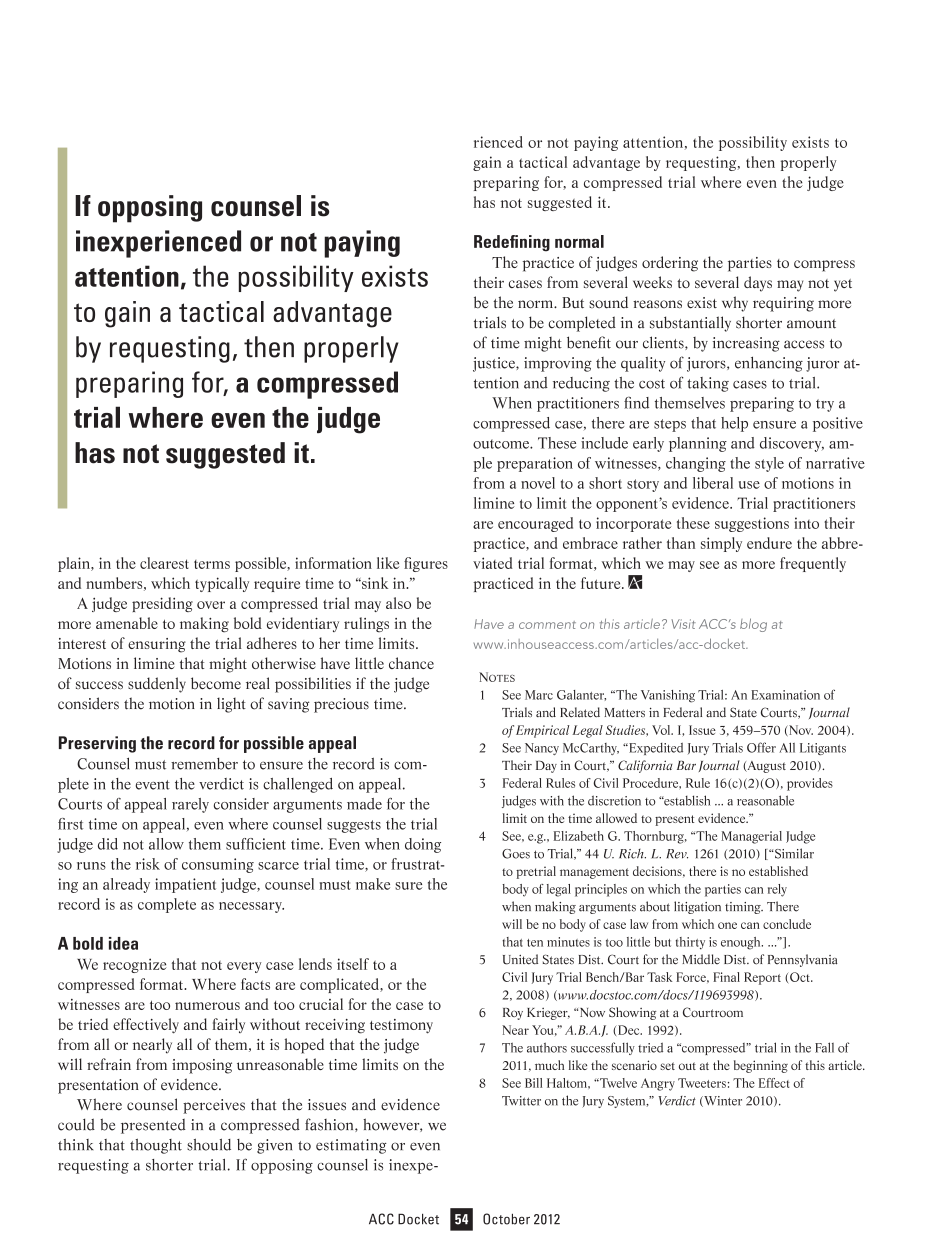 This screenshot has width=952, height=1256. I want to click on October, so click(506, 1219).
